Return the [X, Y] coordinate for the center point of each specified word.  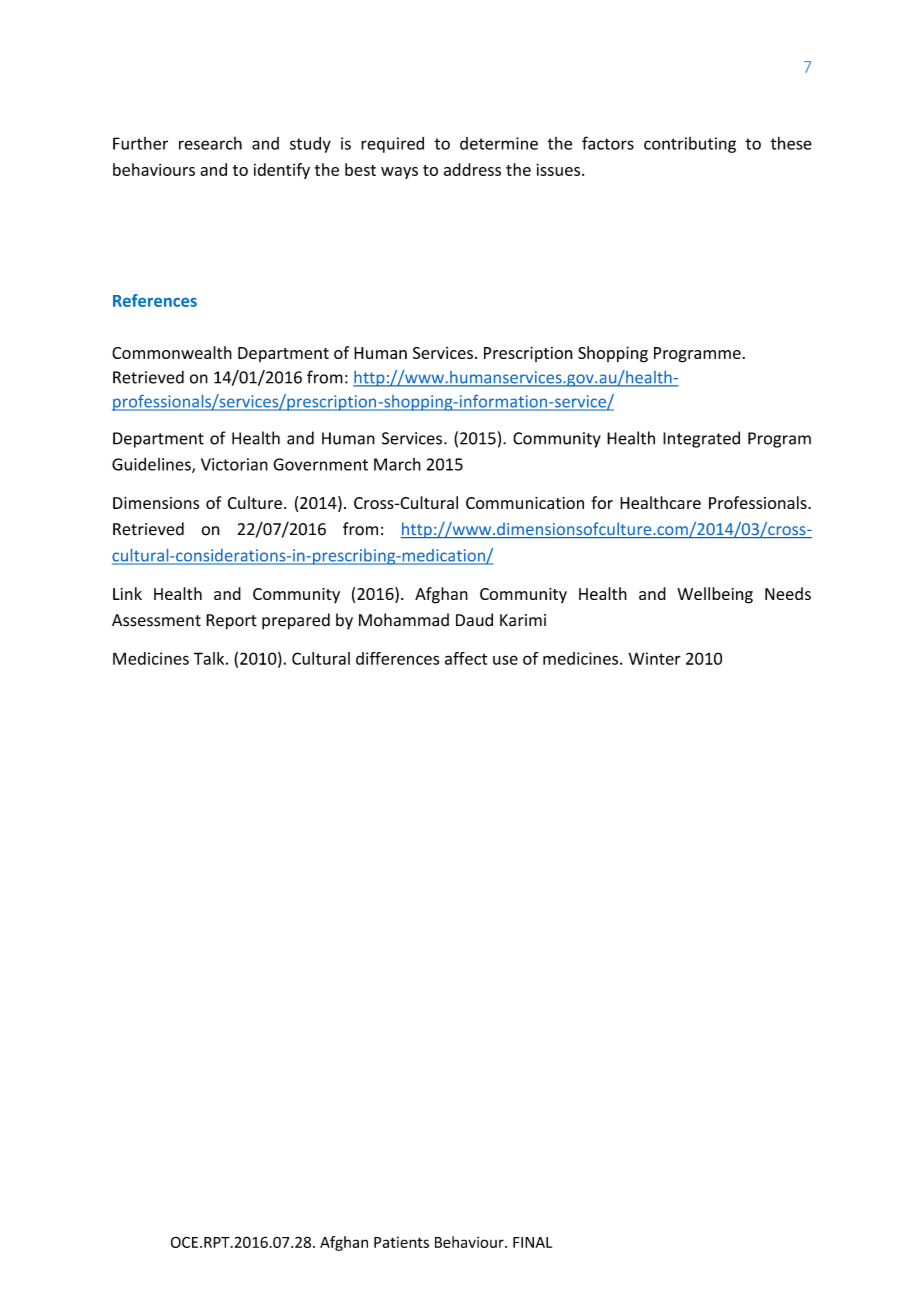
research [210, 143]
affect [466, 658]
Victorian [234, 464]
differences [397, 658]
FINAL [532, 1242]
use [505, 660]
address [472, 169]
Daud [474, 620]
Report [231, 622]
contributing [690, 145]
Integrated [701, 439]
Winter [655, 658]
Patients [401, 1242]
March [397, 464]
